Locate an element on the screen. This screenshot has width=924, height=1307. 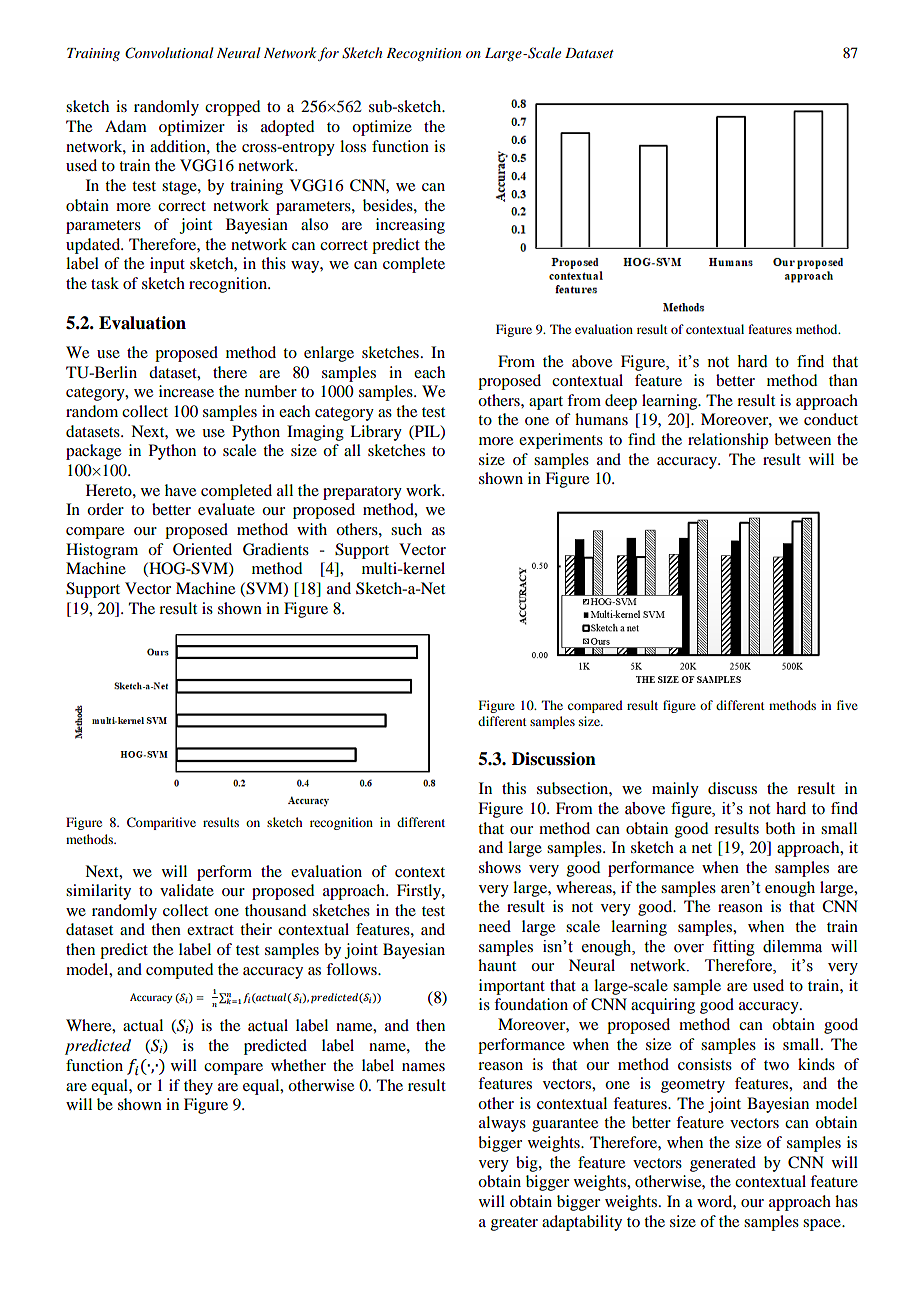
greater is located at coordinates (514, 1224).
